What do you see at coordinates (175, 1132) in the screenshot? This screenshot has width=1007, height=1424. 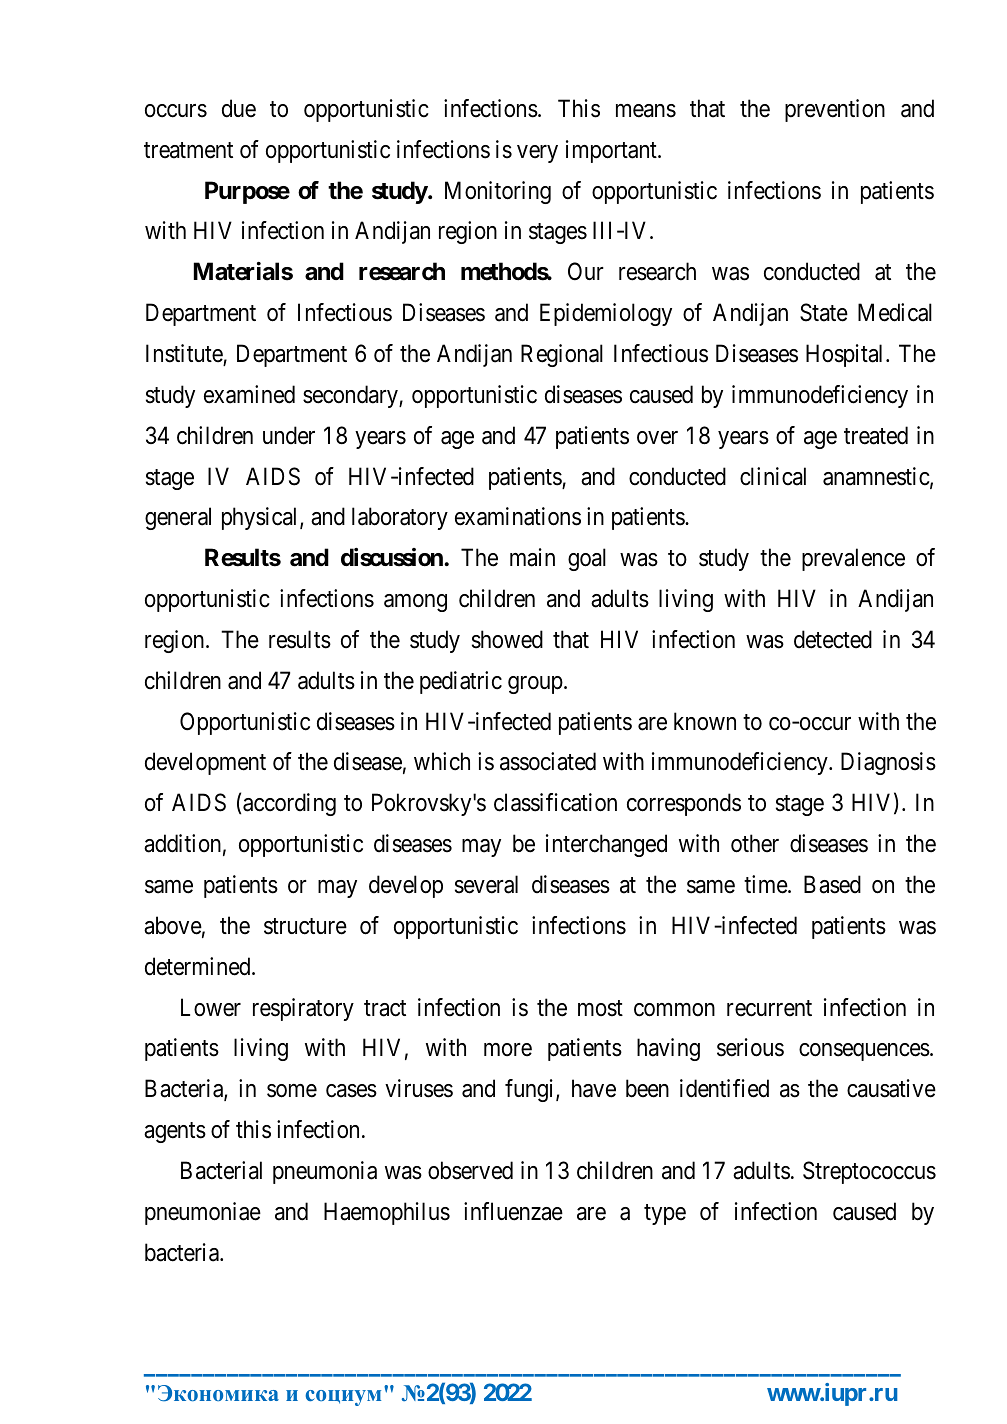 I see `agents` at bounding box center [175, 1132].
